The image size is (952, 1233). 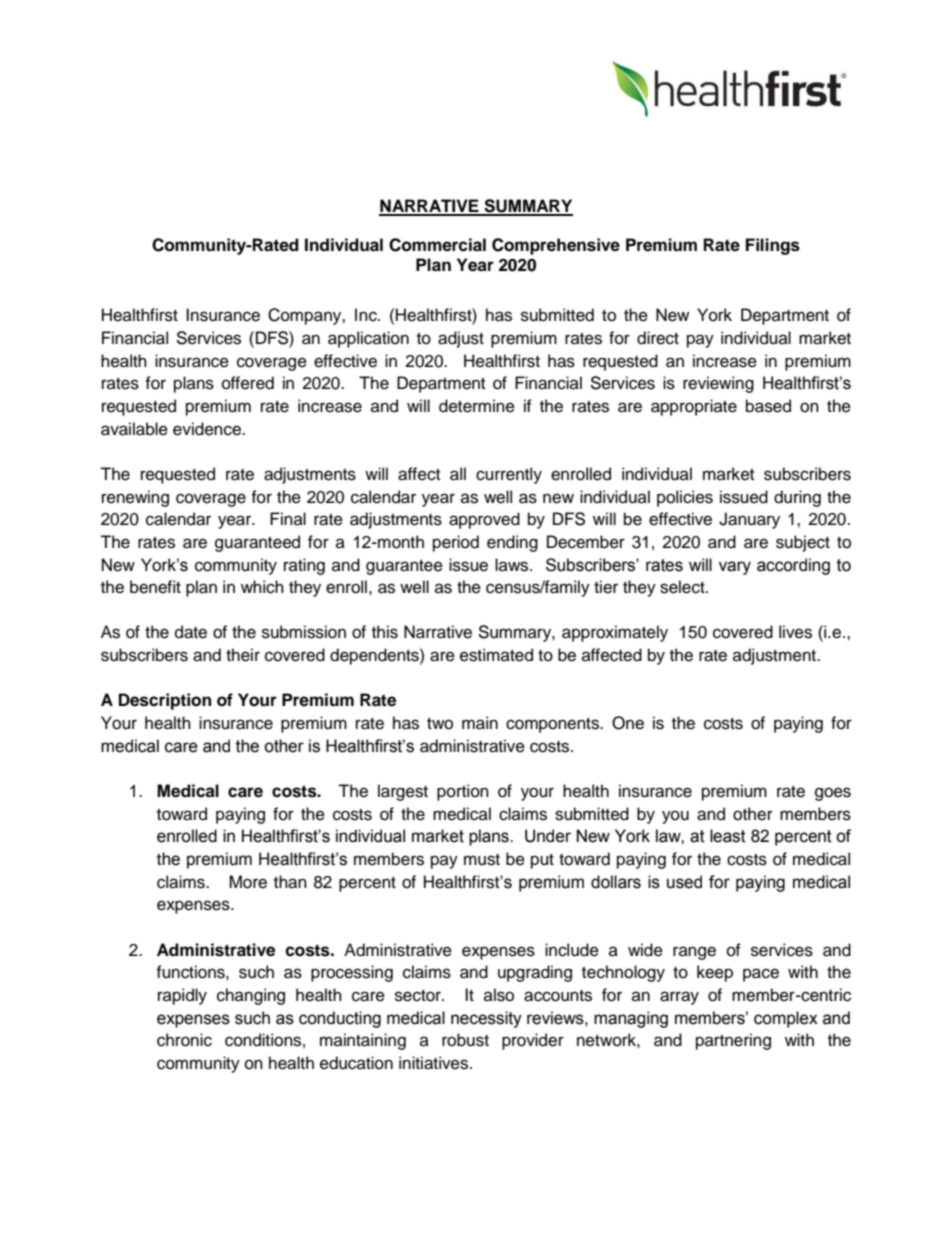 What do you see at coordinates (496, 655) in the screenshot?
I see `estimated` at bounding box center [496, 655].
